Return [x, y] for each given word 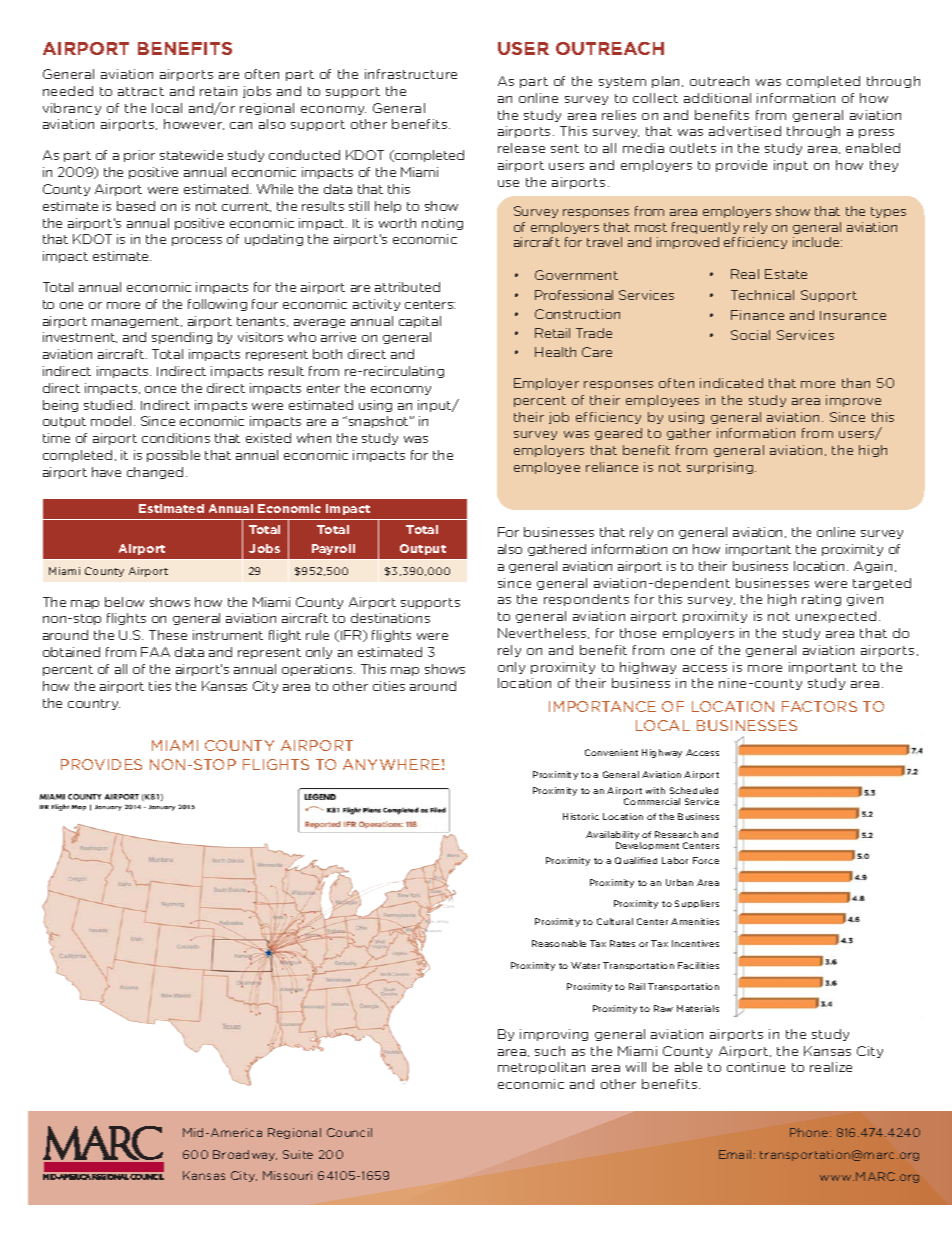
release [521, 148]
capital [420, 322]
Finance [757, 315]
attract [141, 91]
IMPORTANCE [602, 706]
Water [585, 965]
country [94, 704]
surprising [721, 468]
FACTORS [819, 706]
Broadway [245, 1155]
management [137, 322]
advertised [745, 131]
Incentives [695, 943]
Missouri [287, 1175]
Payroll [333, 549]
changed [155, 473]
